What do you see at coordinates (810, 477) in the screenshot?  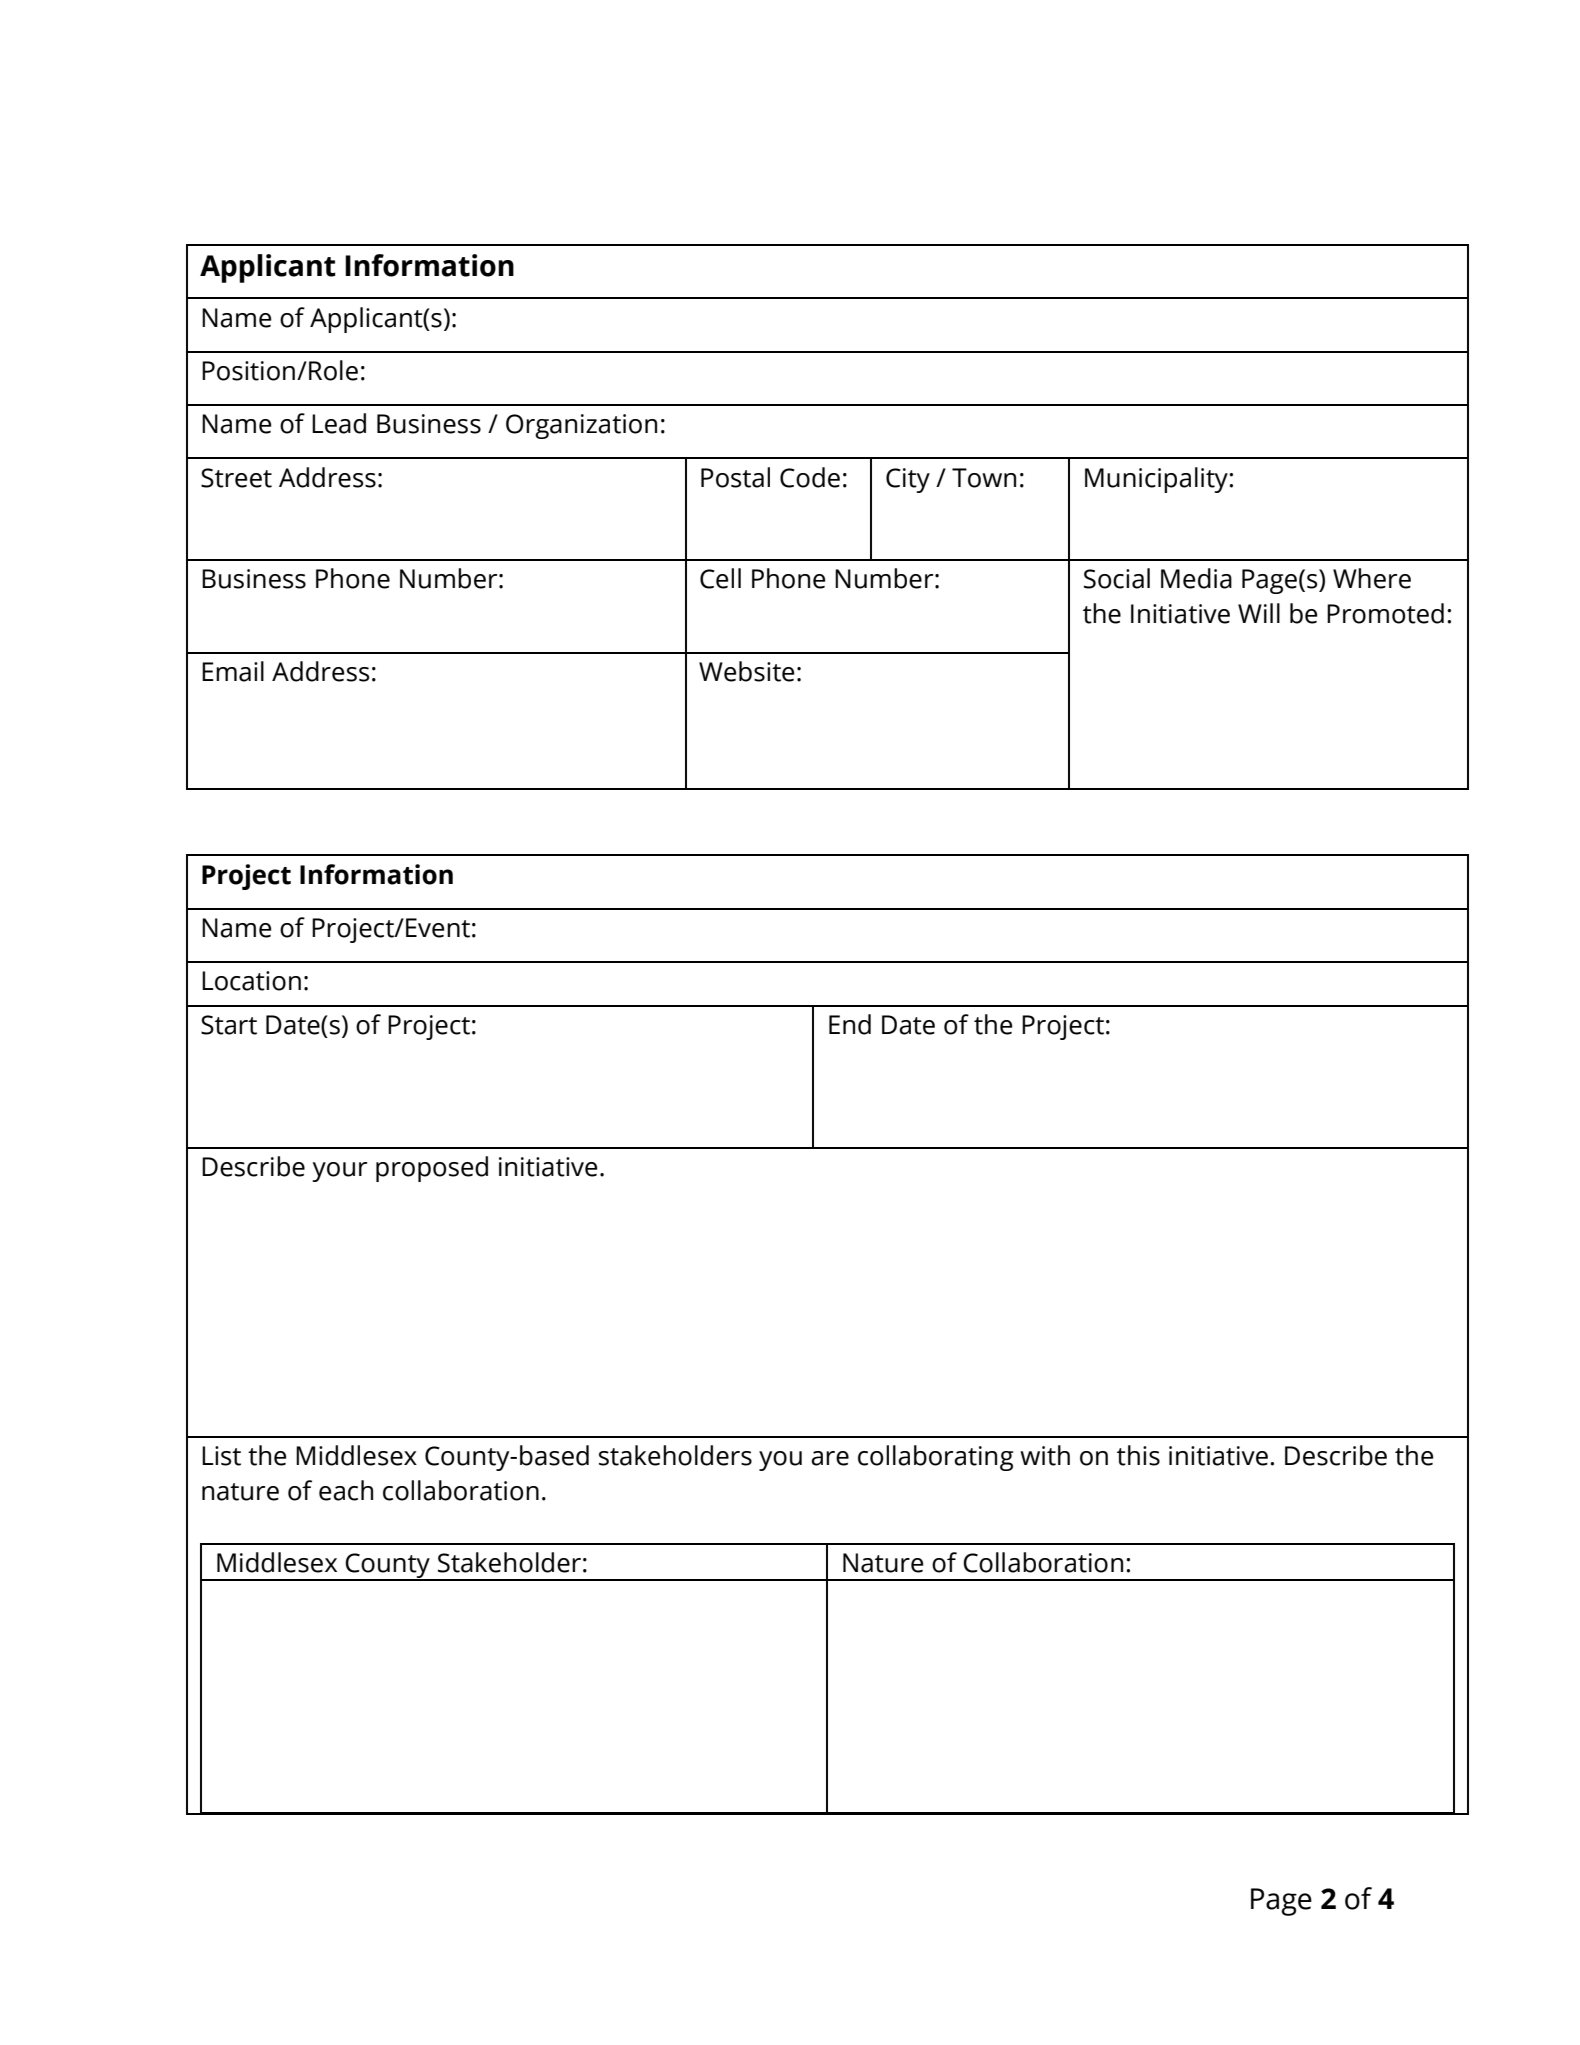 I see `Code` at bounding box center [810, 477].
